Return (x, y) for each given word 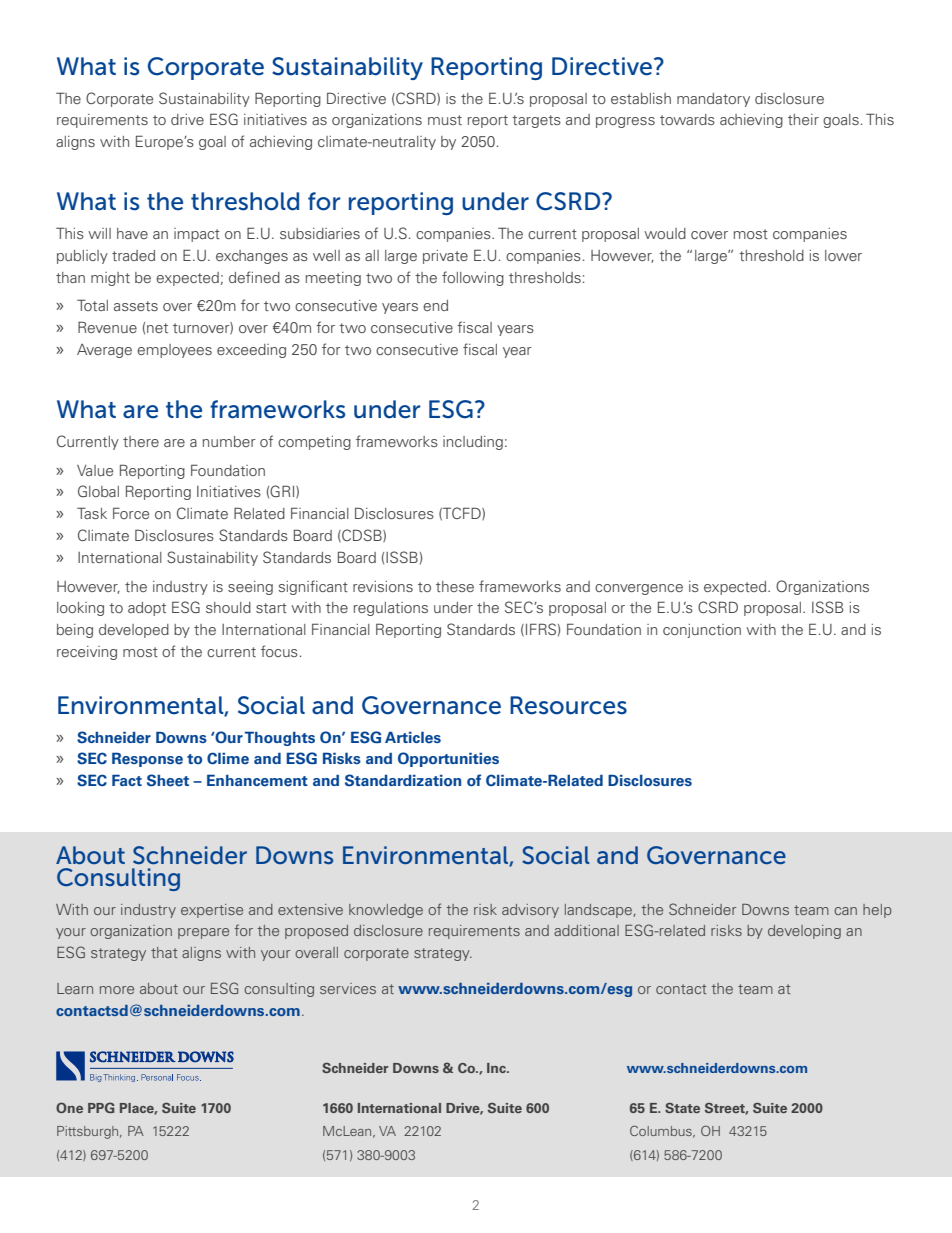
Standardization (403, 780)
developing (804, 932)
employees (174, 351)
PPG (101, 1107)
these (455, 586)
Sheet (168, 780)
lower (843, 255)
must (445, 120)
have (132, 233)
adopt (147, 609)
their (803, 119)
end (435, 305)
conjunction (702, 631)
